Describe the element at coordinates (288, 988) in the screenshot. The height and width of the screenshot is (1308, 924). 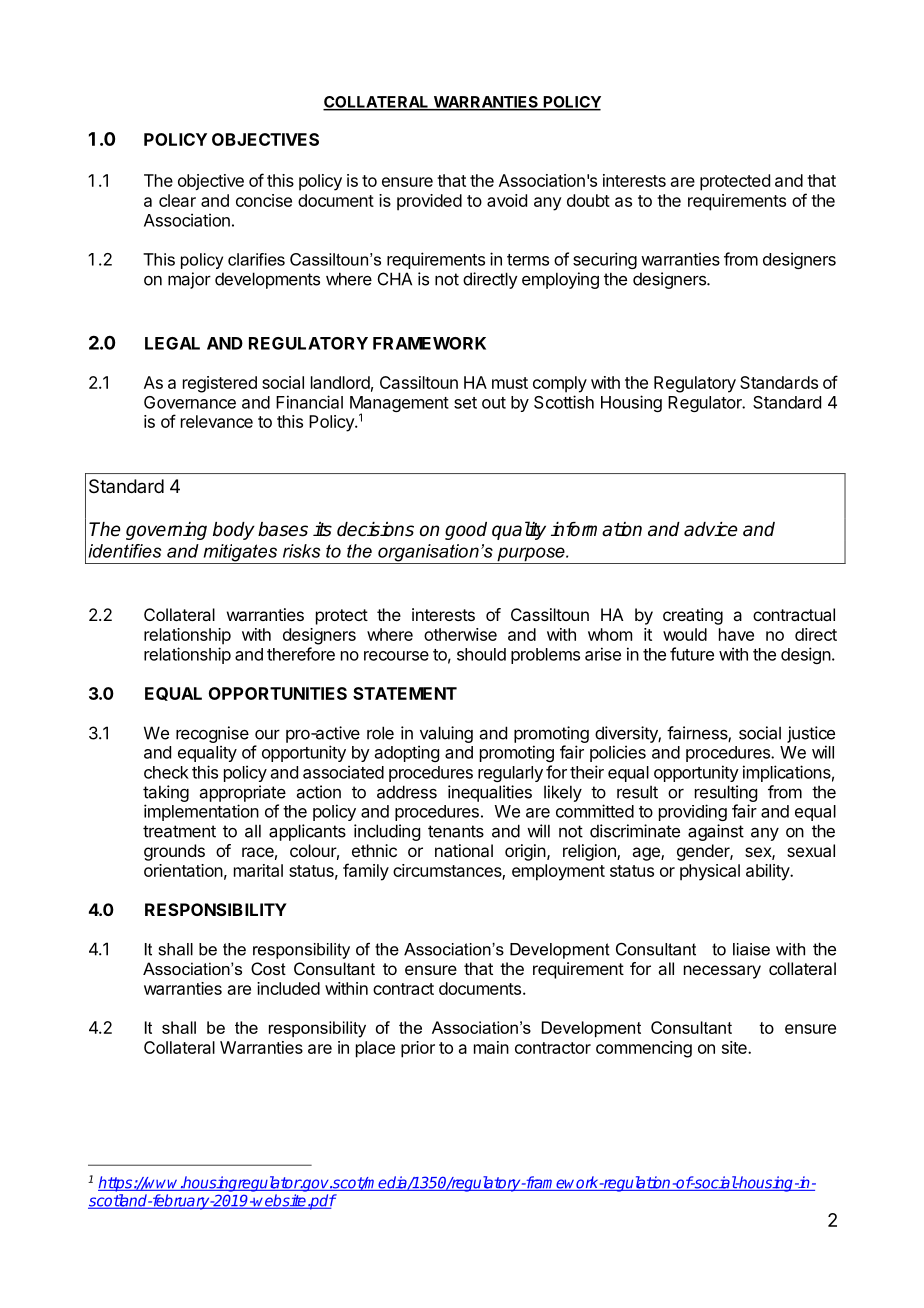
I see `included` at that location.
